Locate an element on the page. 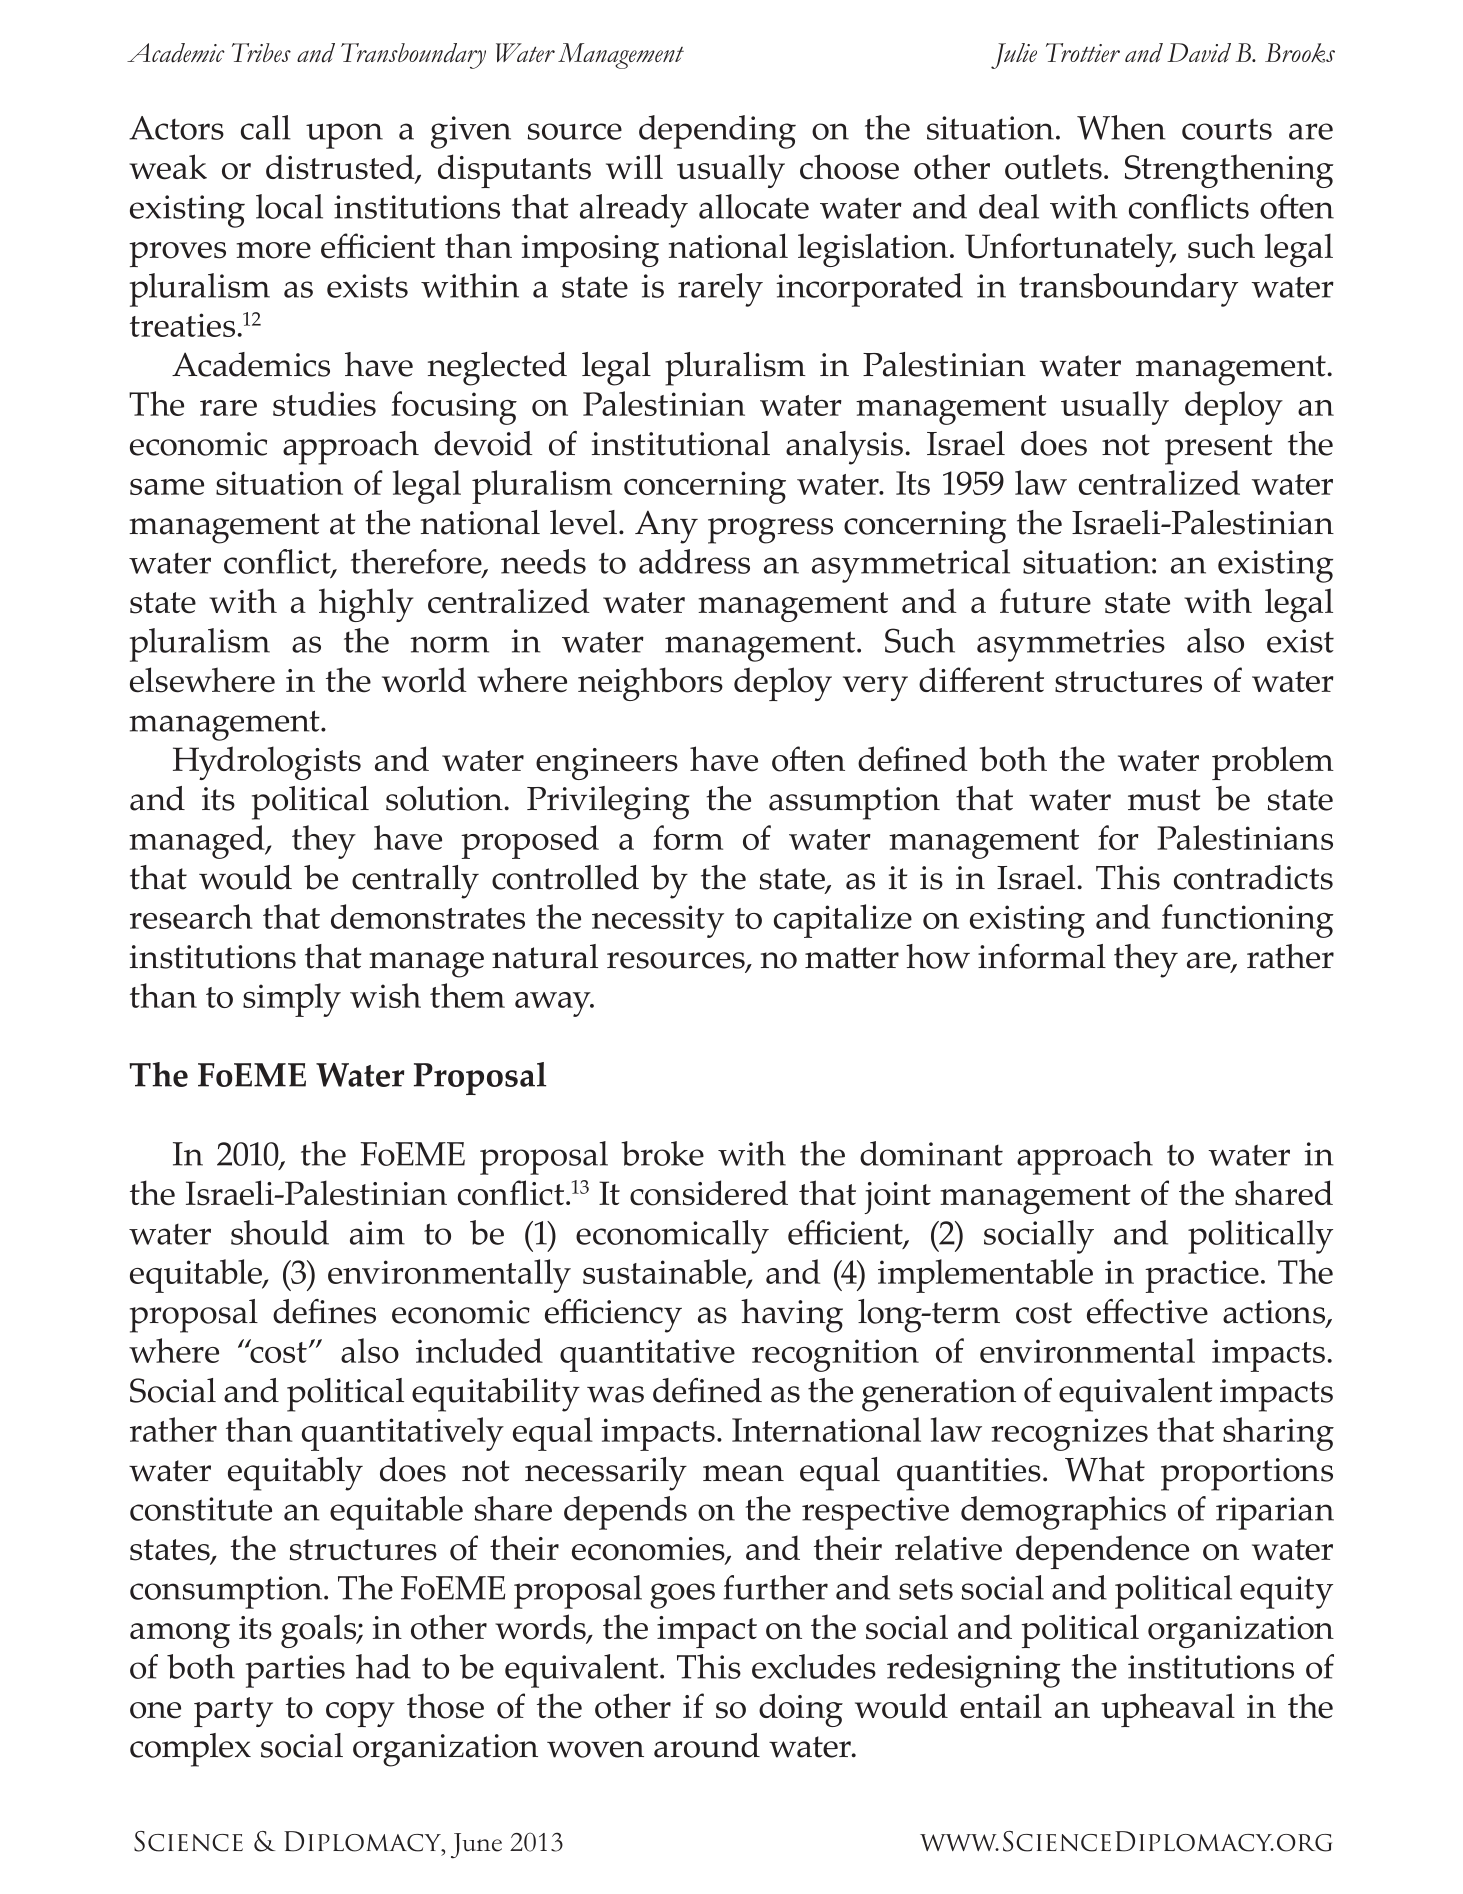 Image resolution: width=1463 pixels, height=1894 pixels. upon is located at coordinates (344, 136).
